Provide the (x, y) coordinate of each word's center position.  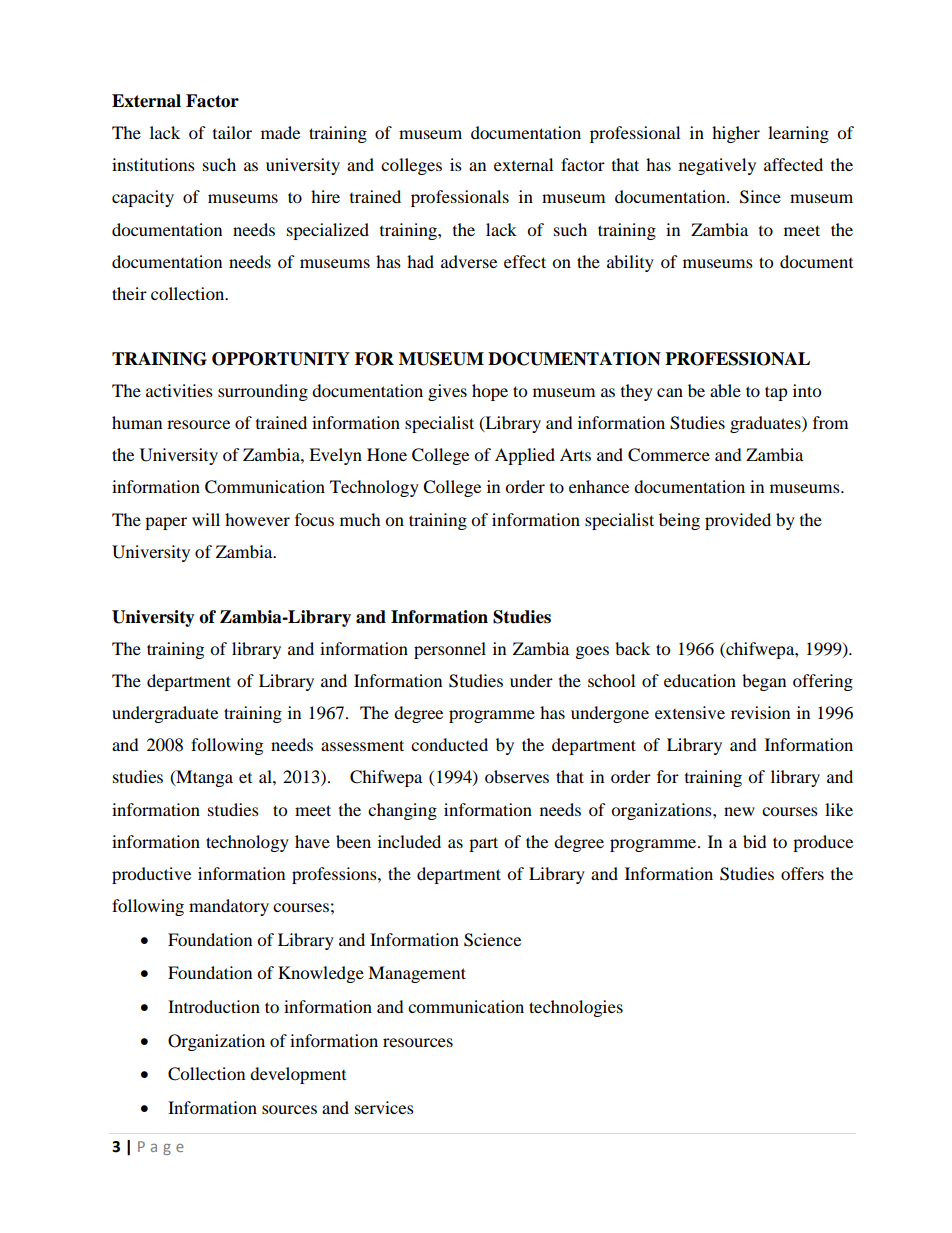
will (206, 519)
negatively (717, 166)
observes (517, 776)
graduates (766, 424)
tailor (232, 132)
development (298, 1075)
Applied (525, 456)
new (739, 811)
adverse (469, 261)
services (384, 1107)
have (312, 841)
